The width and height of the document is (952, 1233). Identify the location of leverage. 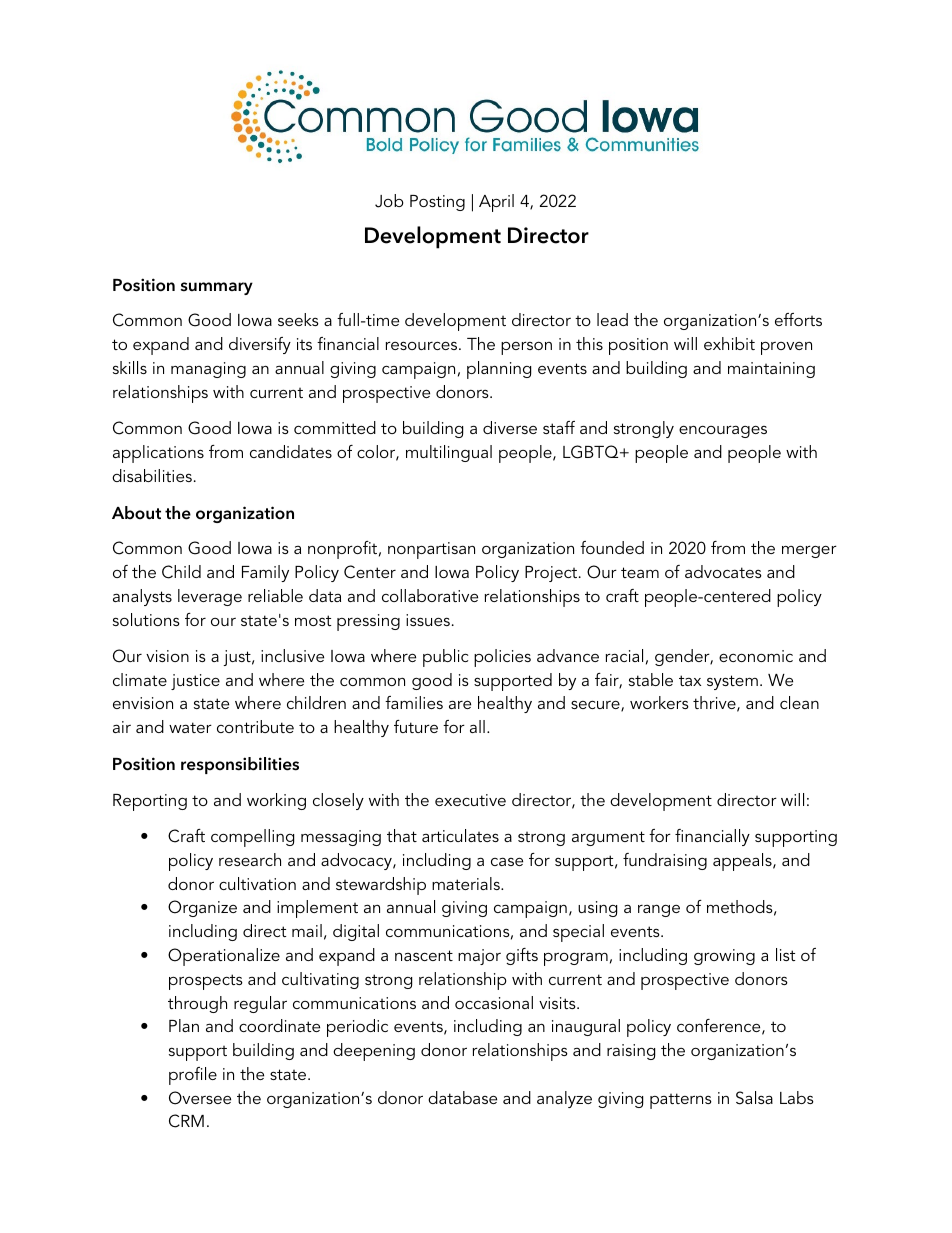
(210, 597).
